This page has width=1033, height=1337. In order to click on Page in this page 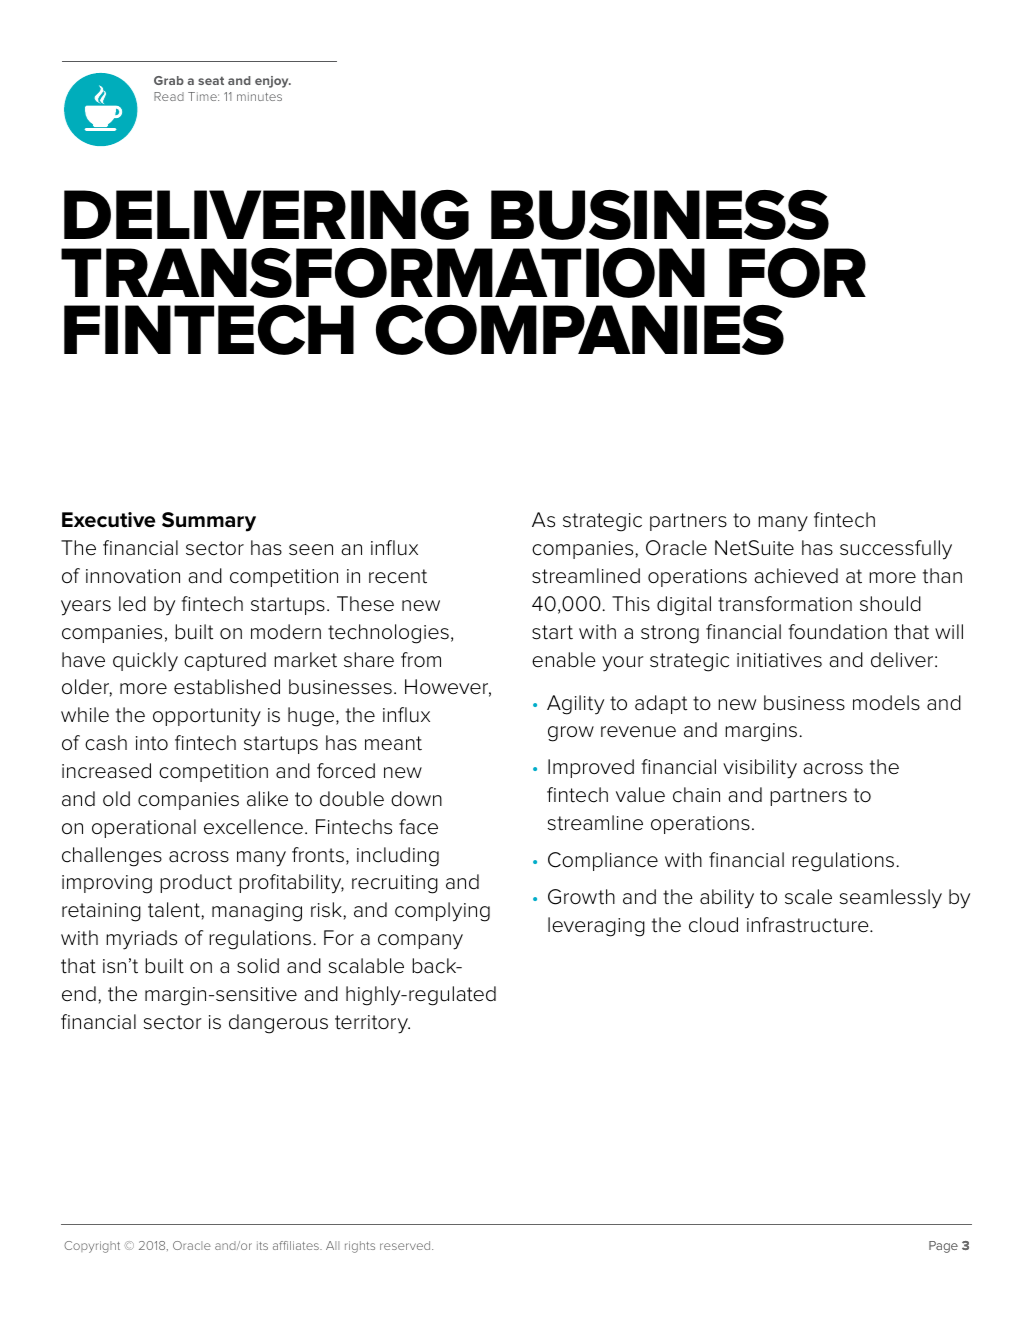, I will do `click(943, 1247)`.
